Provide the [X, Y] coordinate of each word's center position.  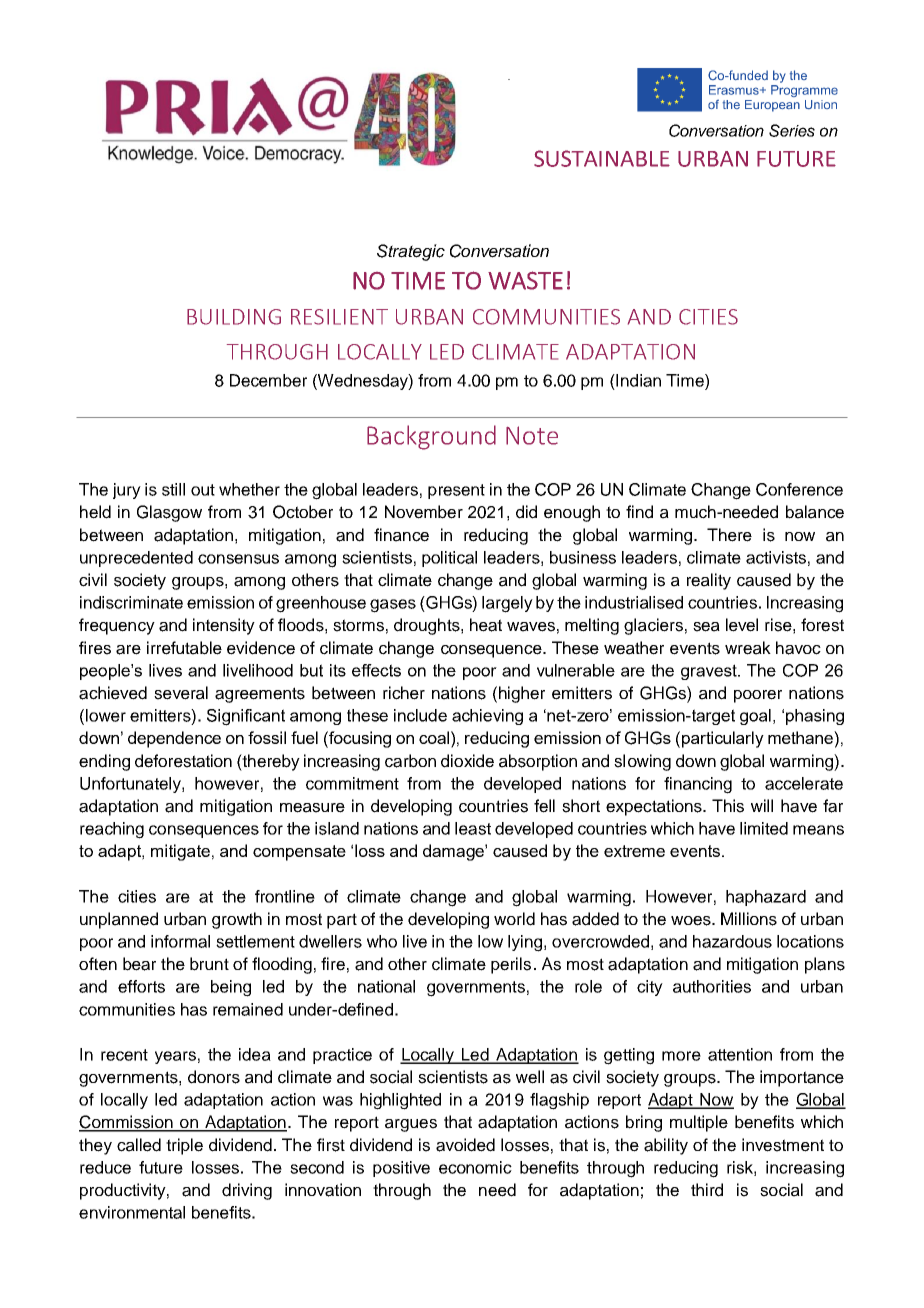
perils [511, 965]
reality [709, 581]
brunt [209, 964]
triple [184, 1146]
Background [431, 437]
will [762, 805]
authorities [712, 986]
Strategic [411, 252]
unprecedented [136, 559]
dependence [174, 739]
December [268, 380]
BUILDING [234, 317]
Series [792, 130]
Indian [637, 380]
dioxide [467, 761]
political [449, 559]
